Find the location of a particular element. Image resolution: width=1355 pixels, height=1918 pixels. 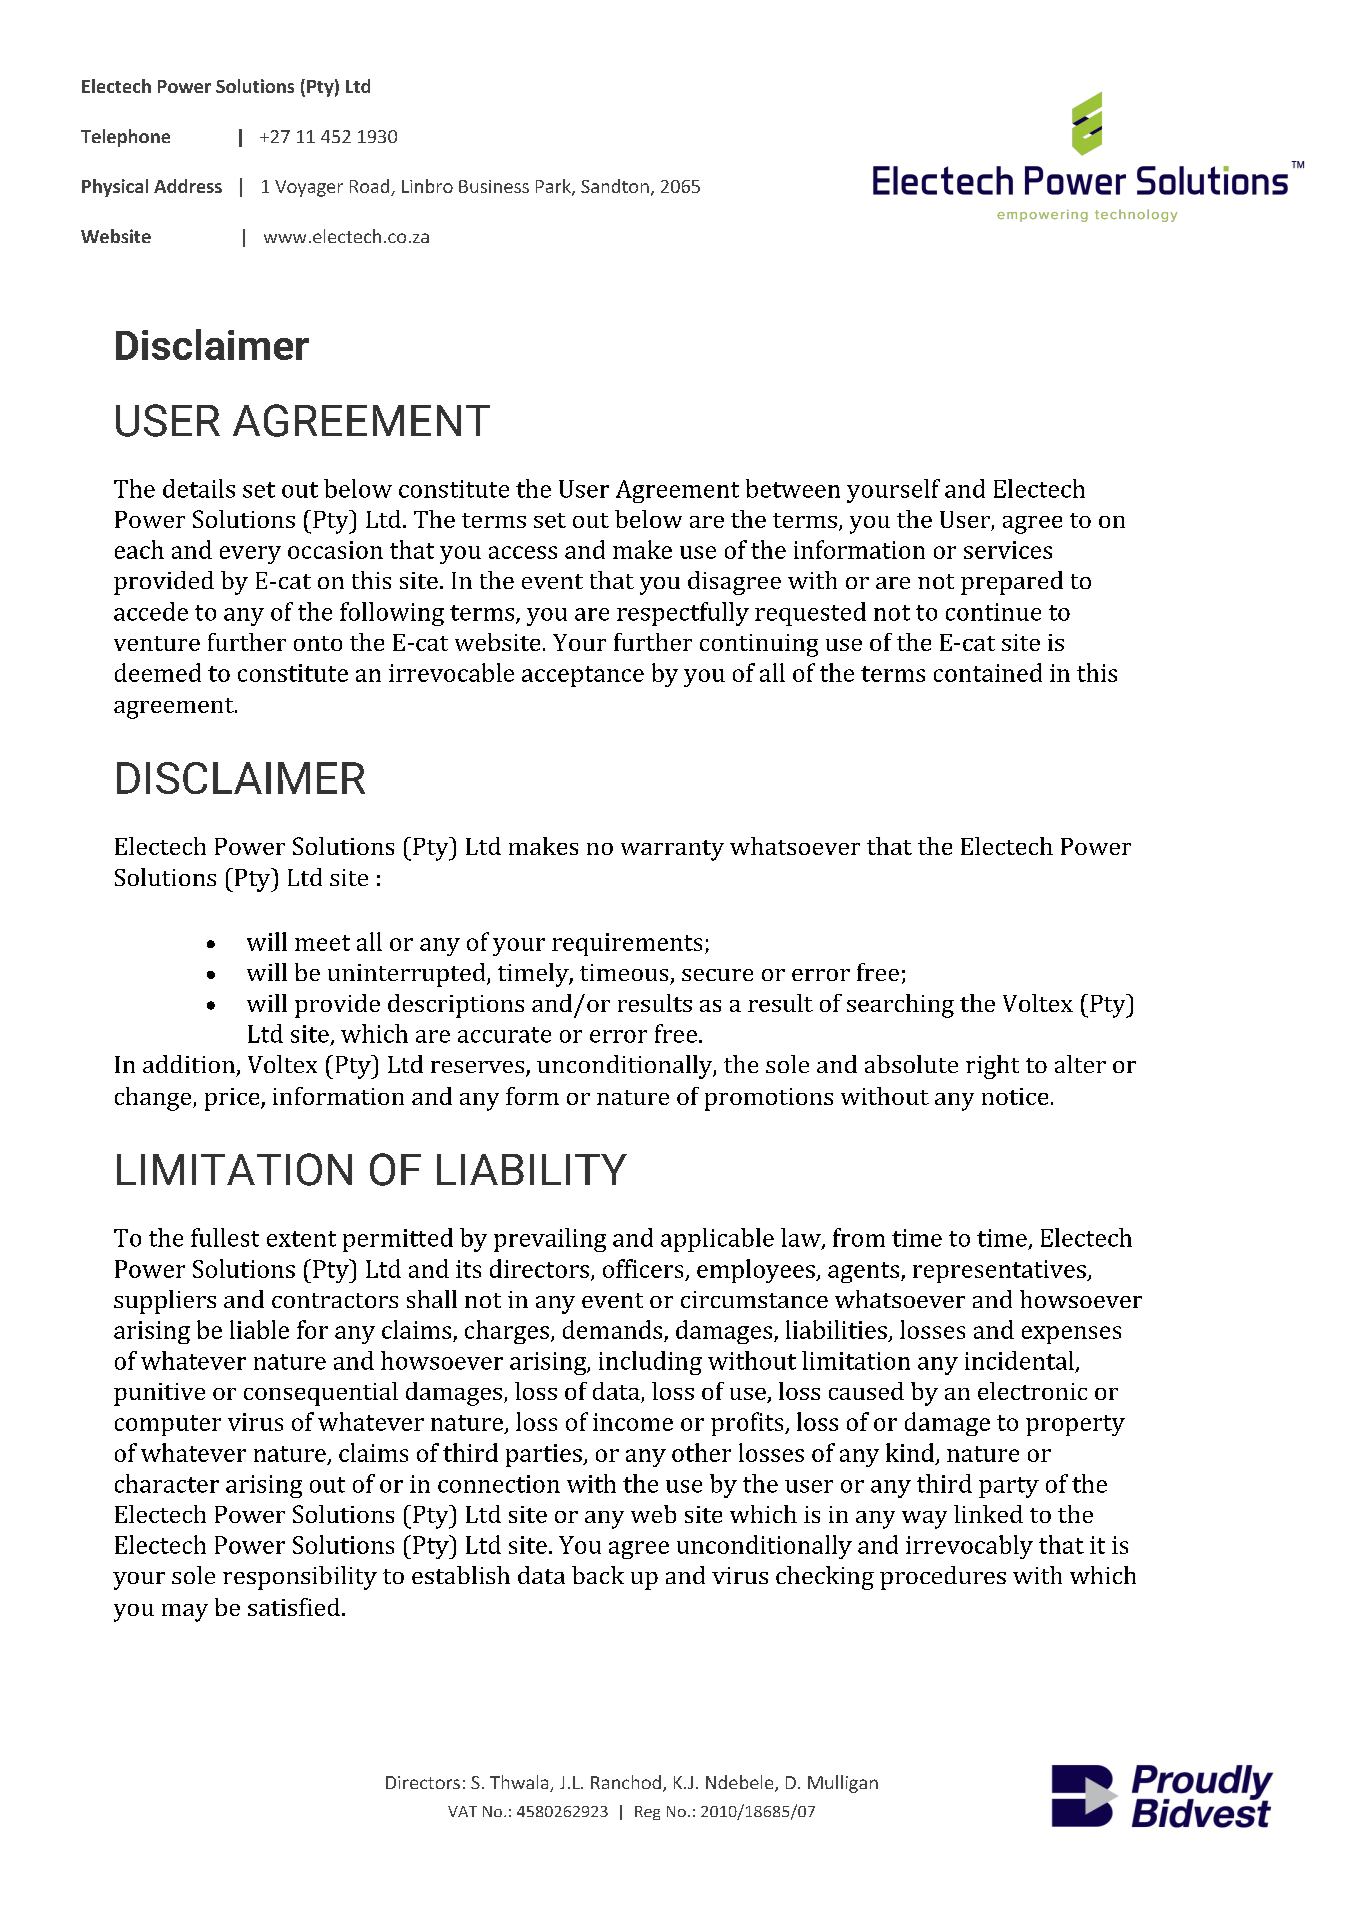

income is located at coordinates (633, 1422).
